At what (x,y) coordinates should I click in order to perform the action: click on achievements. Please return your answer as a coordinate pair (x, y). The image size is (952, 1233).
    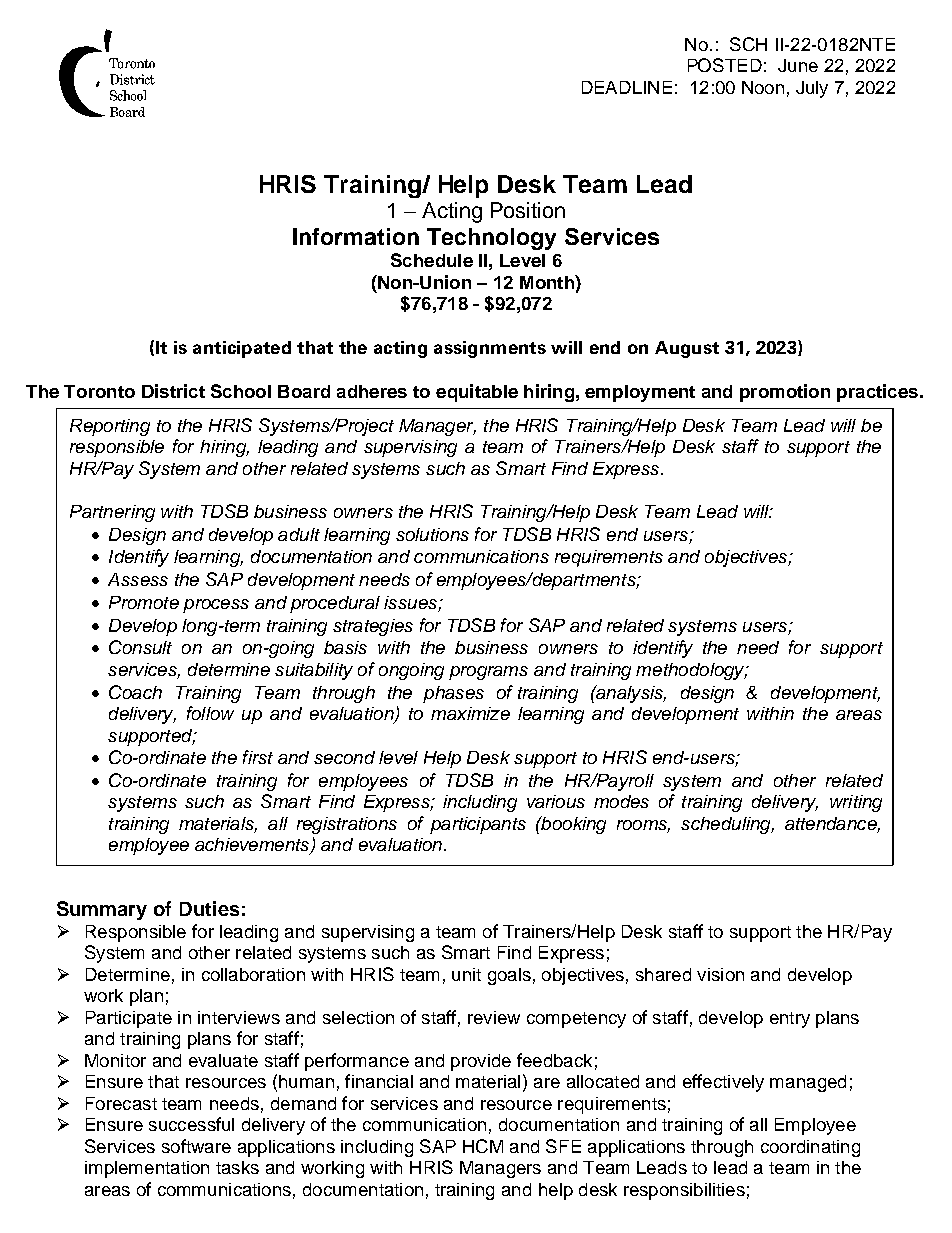
    Looking at the image, I should click on (253, 846).
